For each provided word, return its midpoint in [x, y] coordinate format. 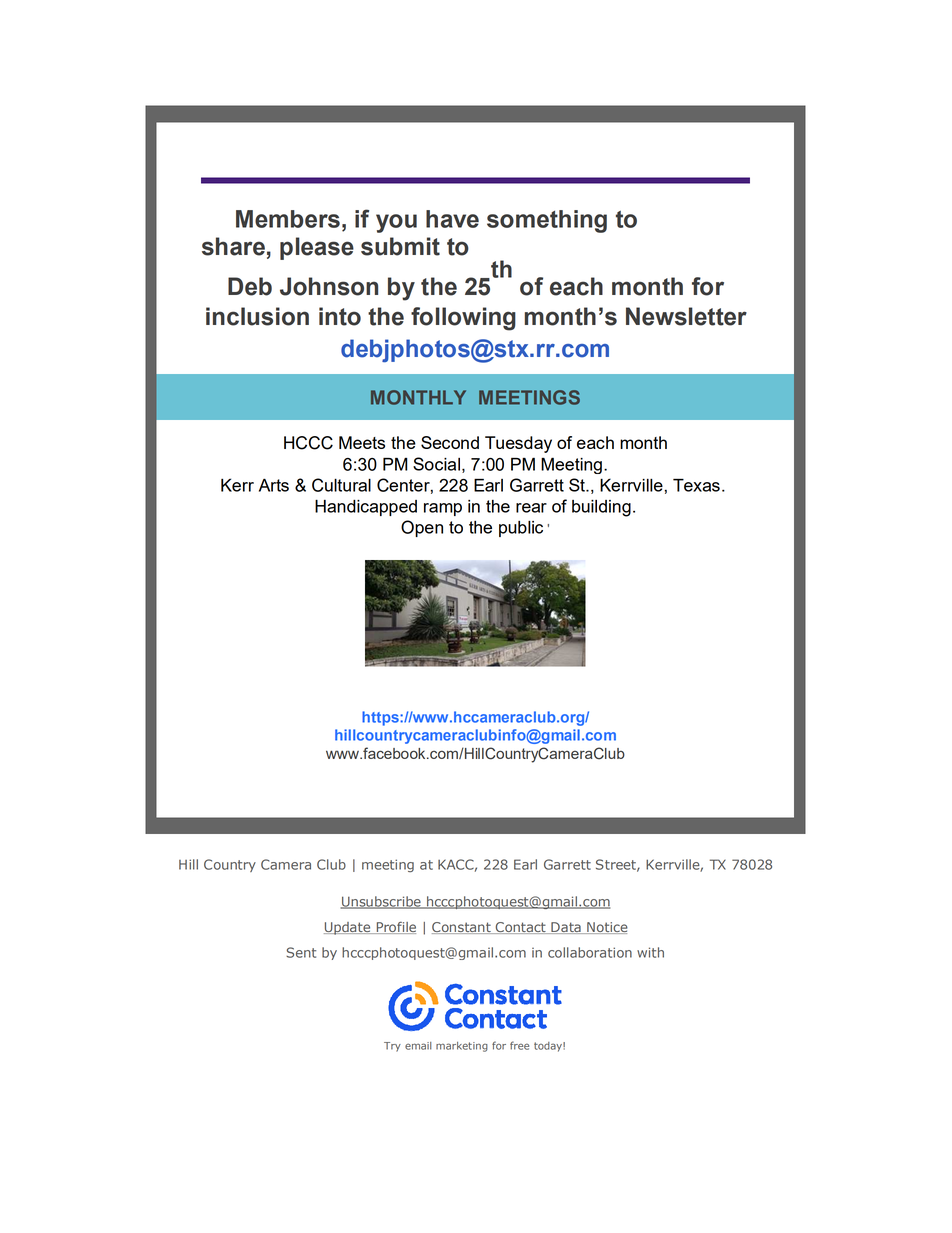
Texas [696, 485]
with [650, 952]
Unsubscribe [382, 902]
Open [422, 528]
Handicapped [366, 508]
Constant [462, 928]
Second [450, 442]
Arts [274, 485]
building [601, 508]
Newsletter [686, 316]
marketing [462, 1047]
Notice [606, 928]
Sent [301, 952]
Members [288, 219]
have [452, 219]
